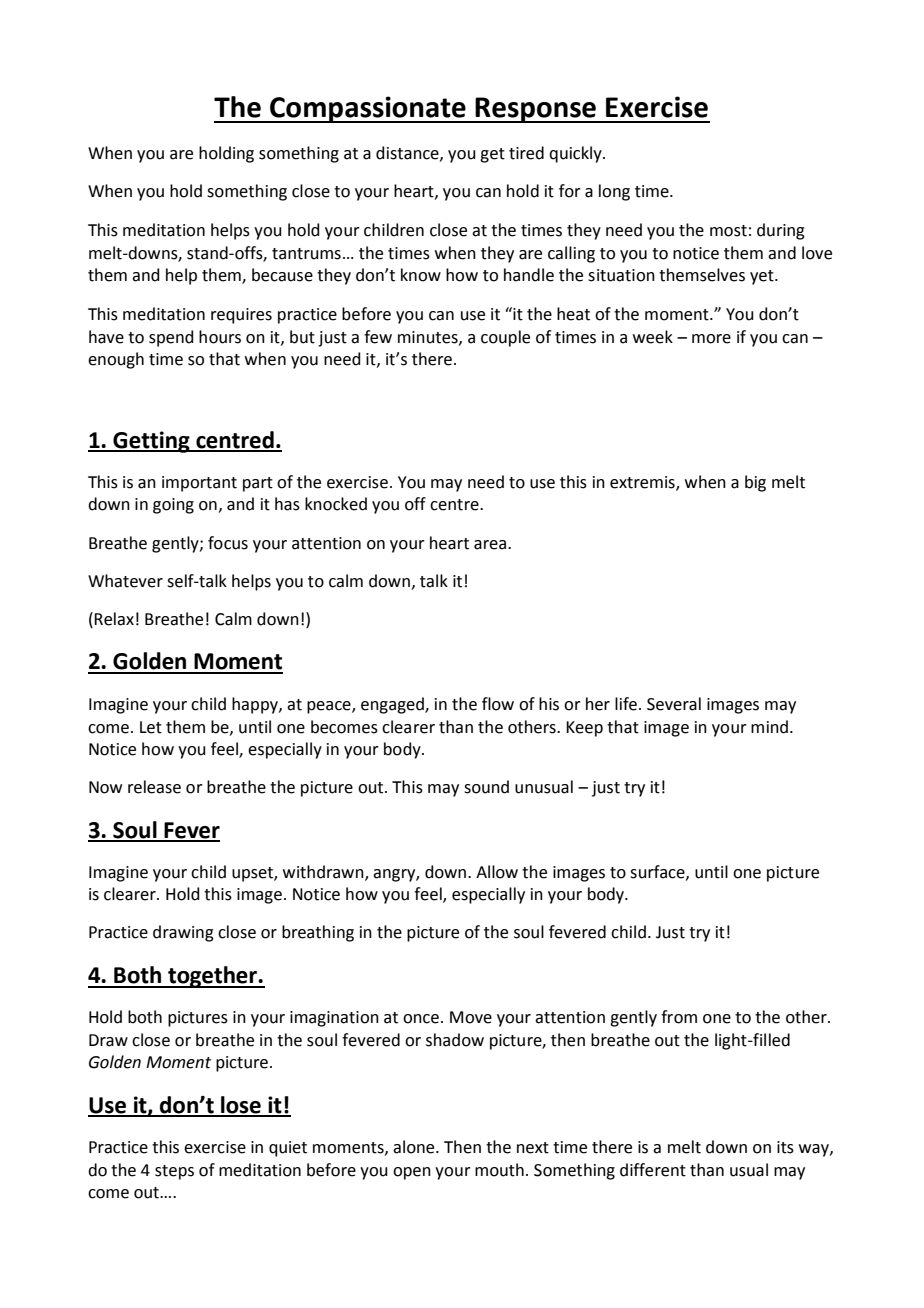 This page has width=924, height=1308. Describe the element at coordinates (728, 231) in the page. I see `most` at that location.
